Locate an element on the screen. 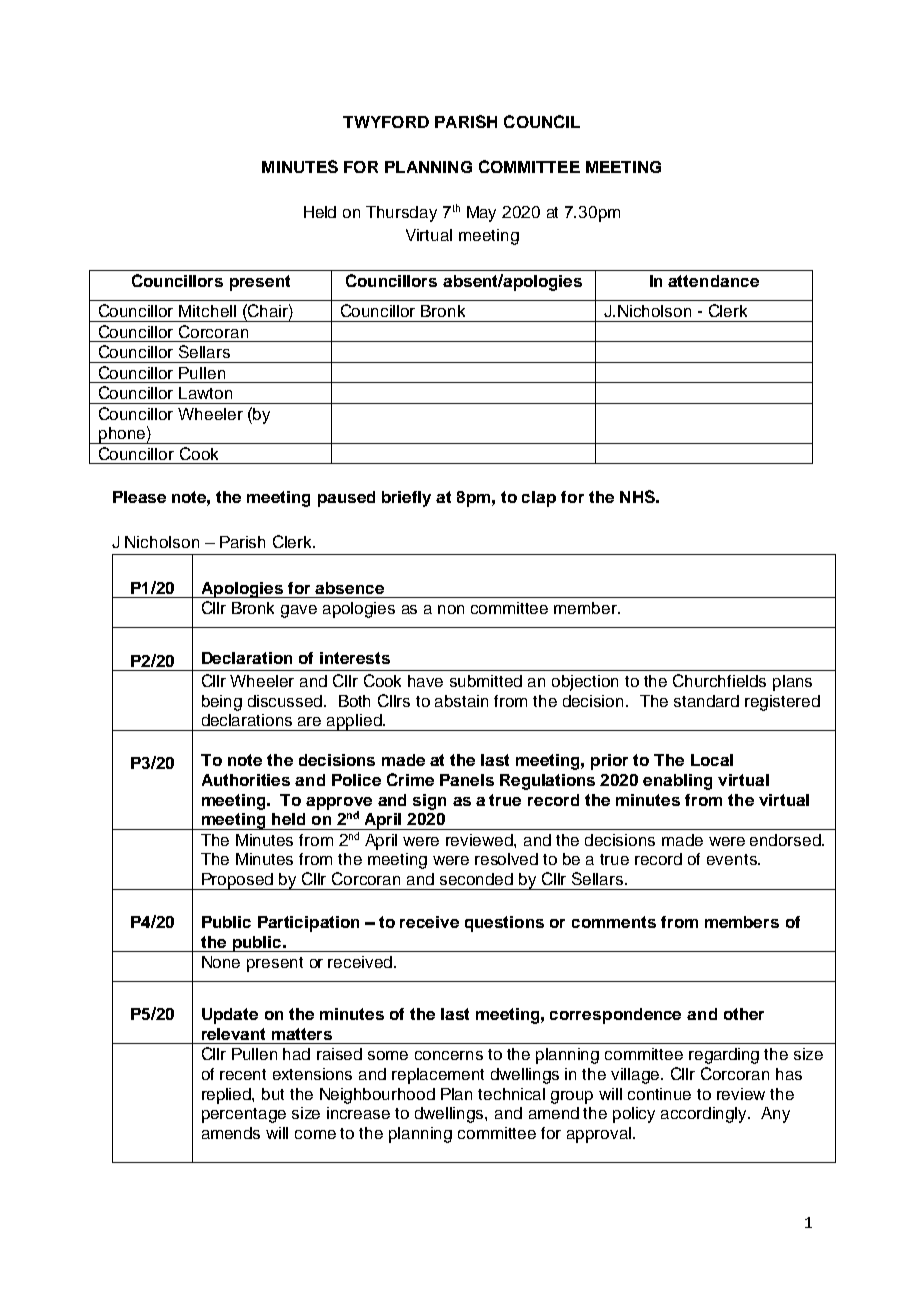  attendance is located at coordinates (713, 281).
